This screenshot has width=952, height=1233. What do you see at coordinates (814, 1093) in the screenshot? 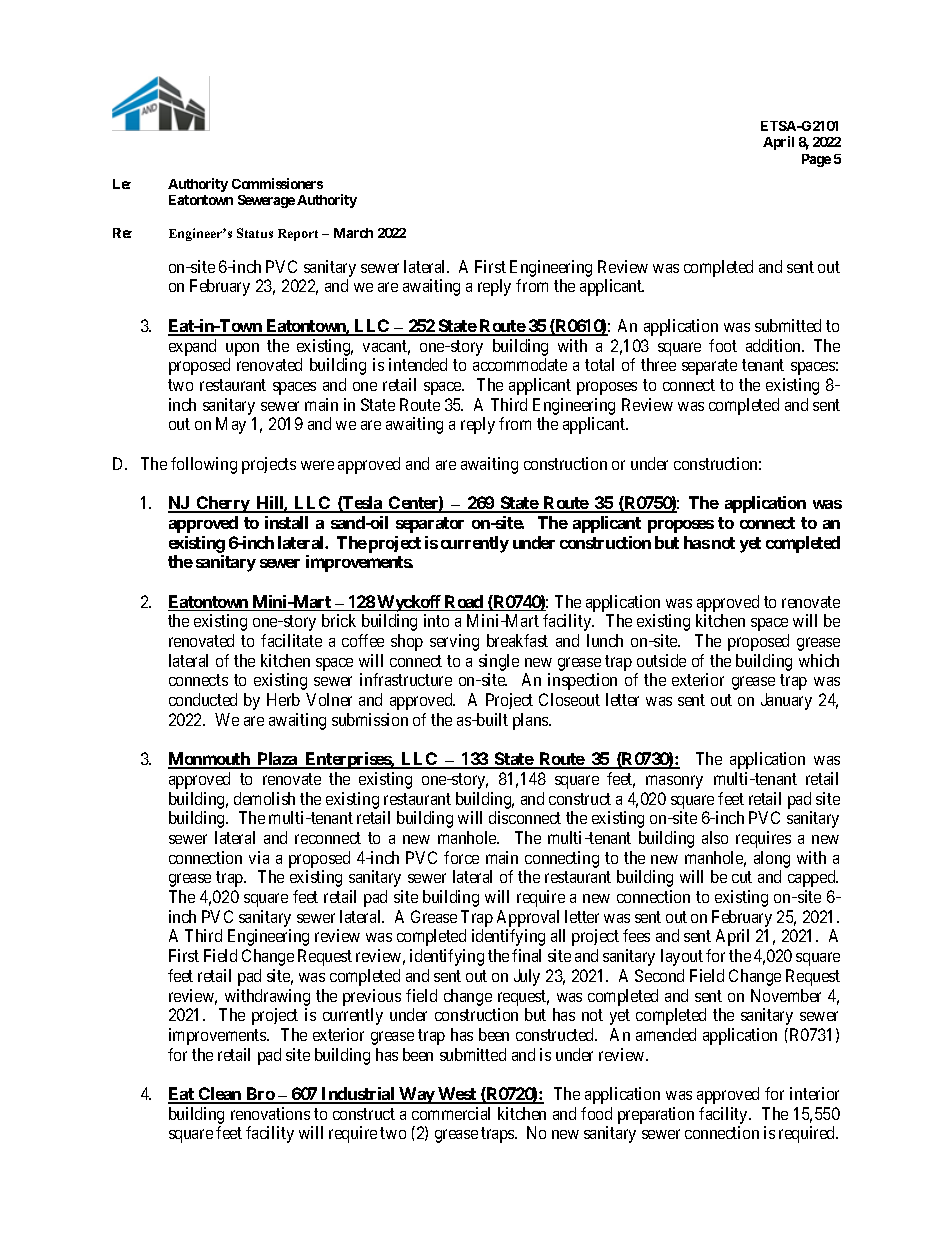
I see `interior` at bounding box center [814, 1093].
